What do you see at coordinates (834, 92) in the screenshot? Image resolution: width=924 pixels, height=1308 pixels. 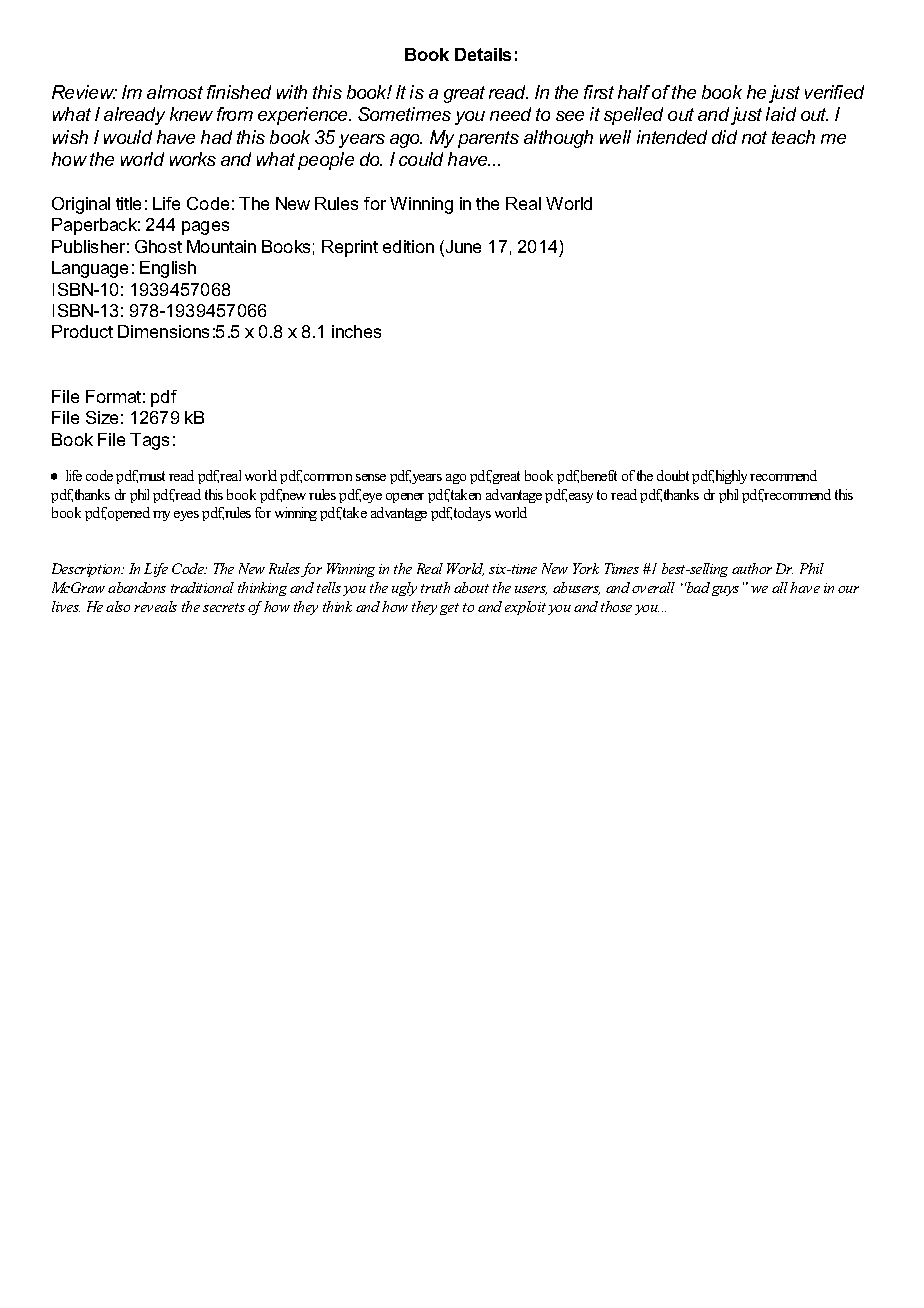 I see `verified` at bounding box center [834, 92].
